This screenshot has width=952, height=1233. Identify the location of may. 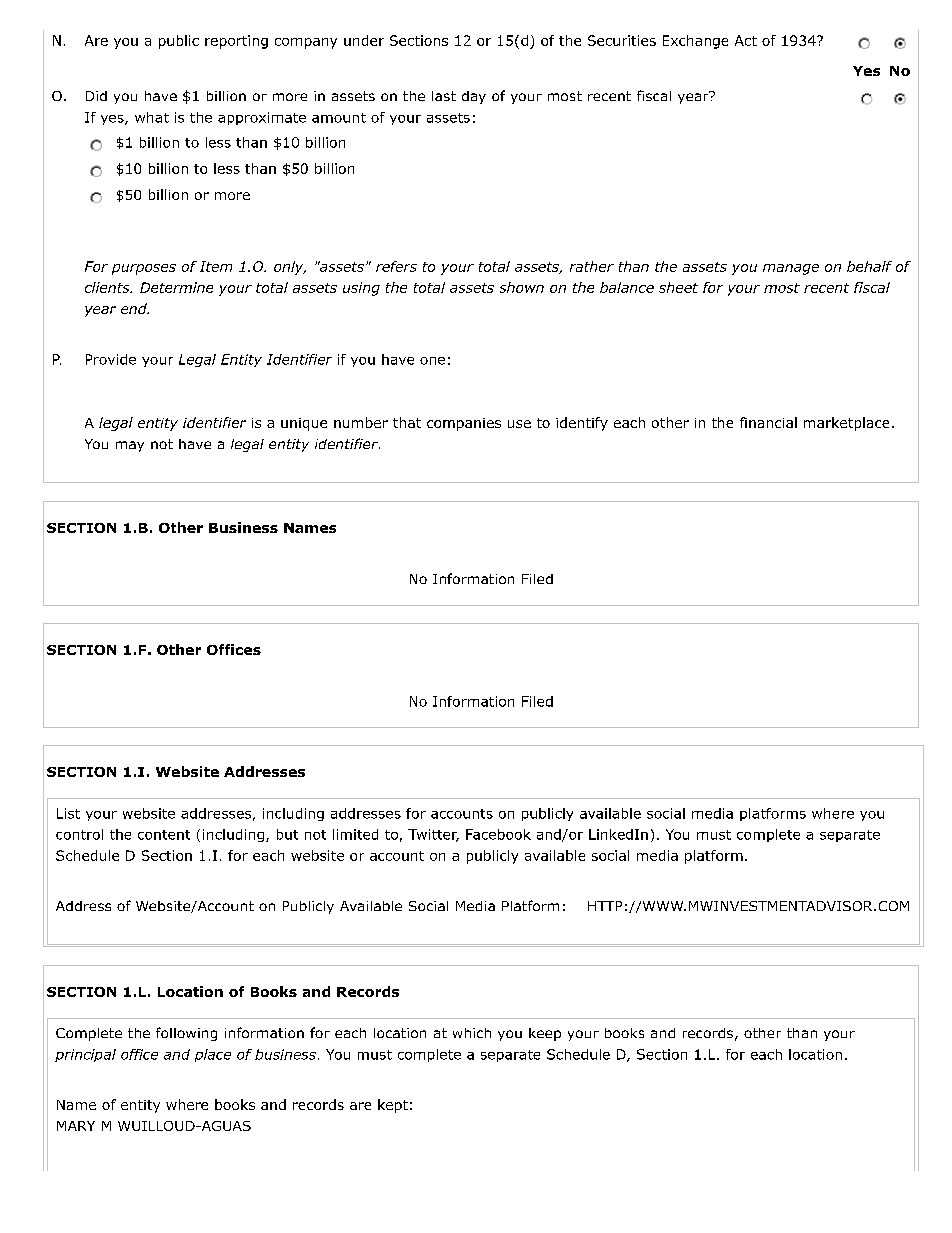
(130, 446).
